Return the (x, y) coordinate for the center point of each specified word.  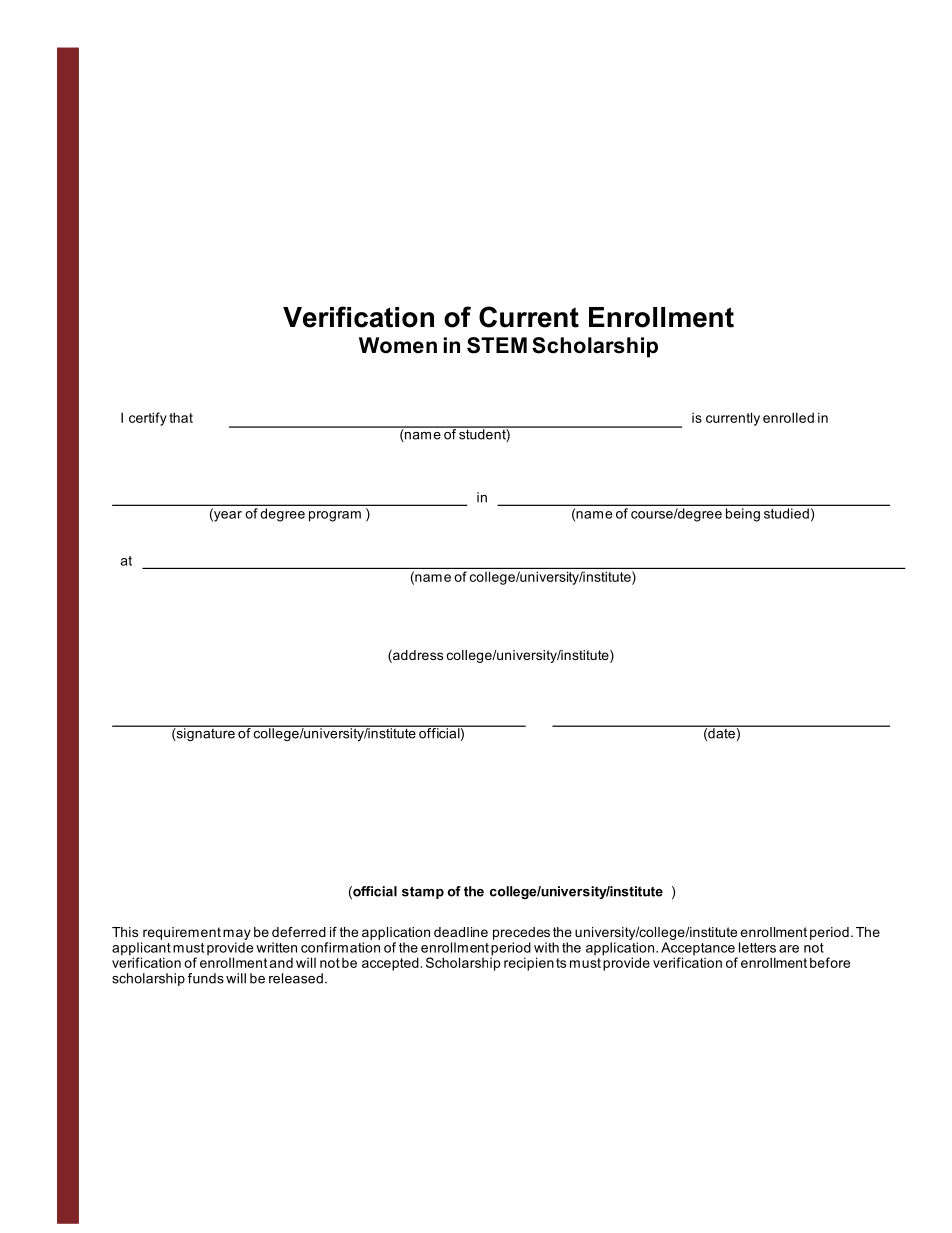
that (181, 417)
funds (206, 978)
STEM (497, 345)
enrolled (788, 417)
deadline (461, 932)
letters (757, 947)
